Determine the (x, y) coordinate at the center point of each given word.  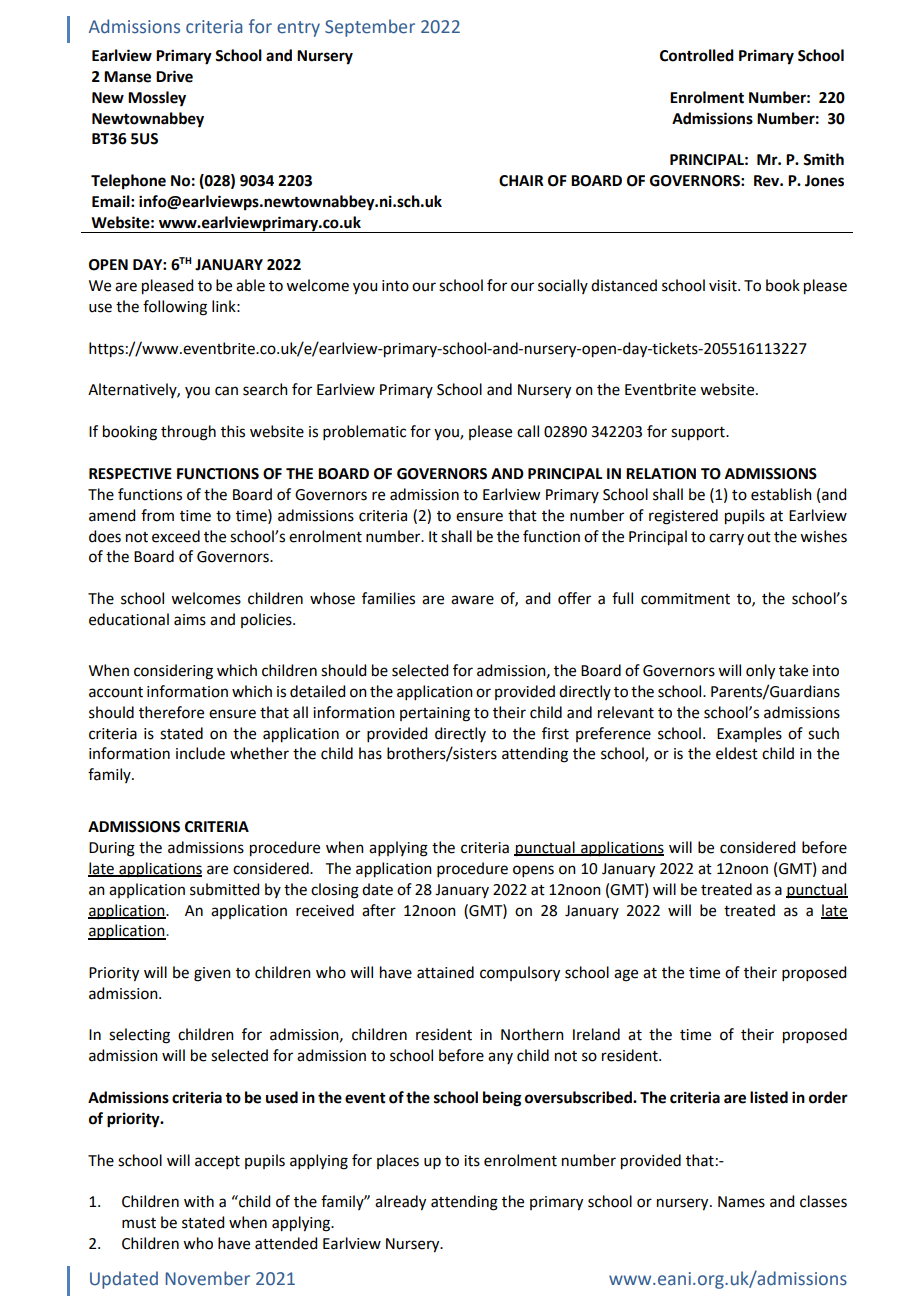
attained (445, 972)
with (199, 1201)
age (626, 975)
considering (173, 672)
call (528, 431)
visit (724, 286)
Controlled (697, 55)
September (370, 28)
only (760, 672)
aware (472, 600)
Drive (174, 76)
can (226, 391)
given (212, 974)
